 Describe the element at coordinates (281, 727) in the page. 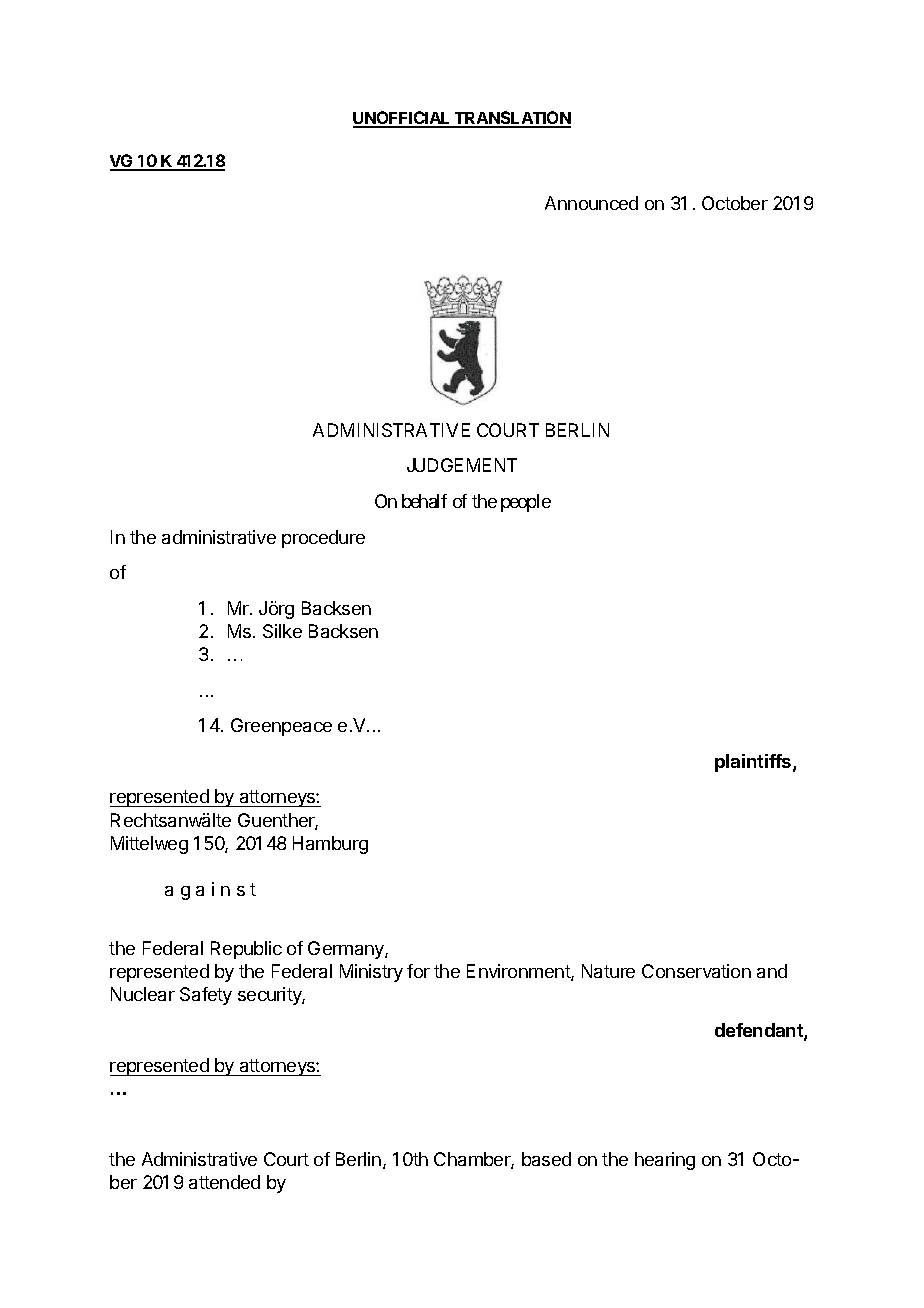

I see `Greenpeace` at that location.
